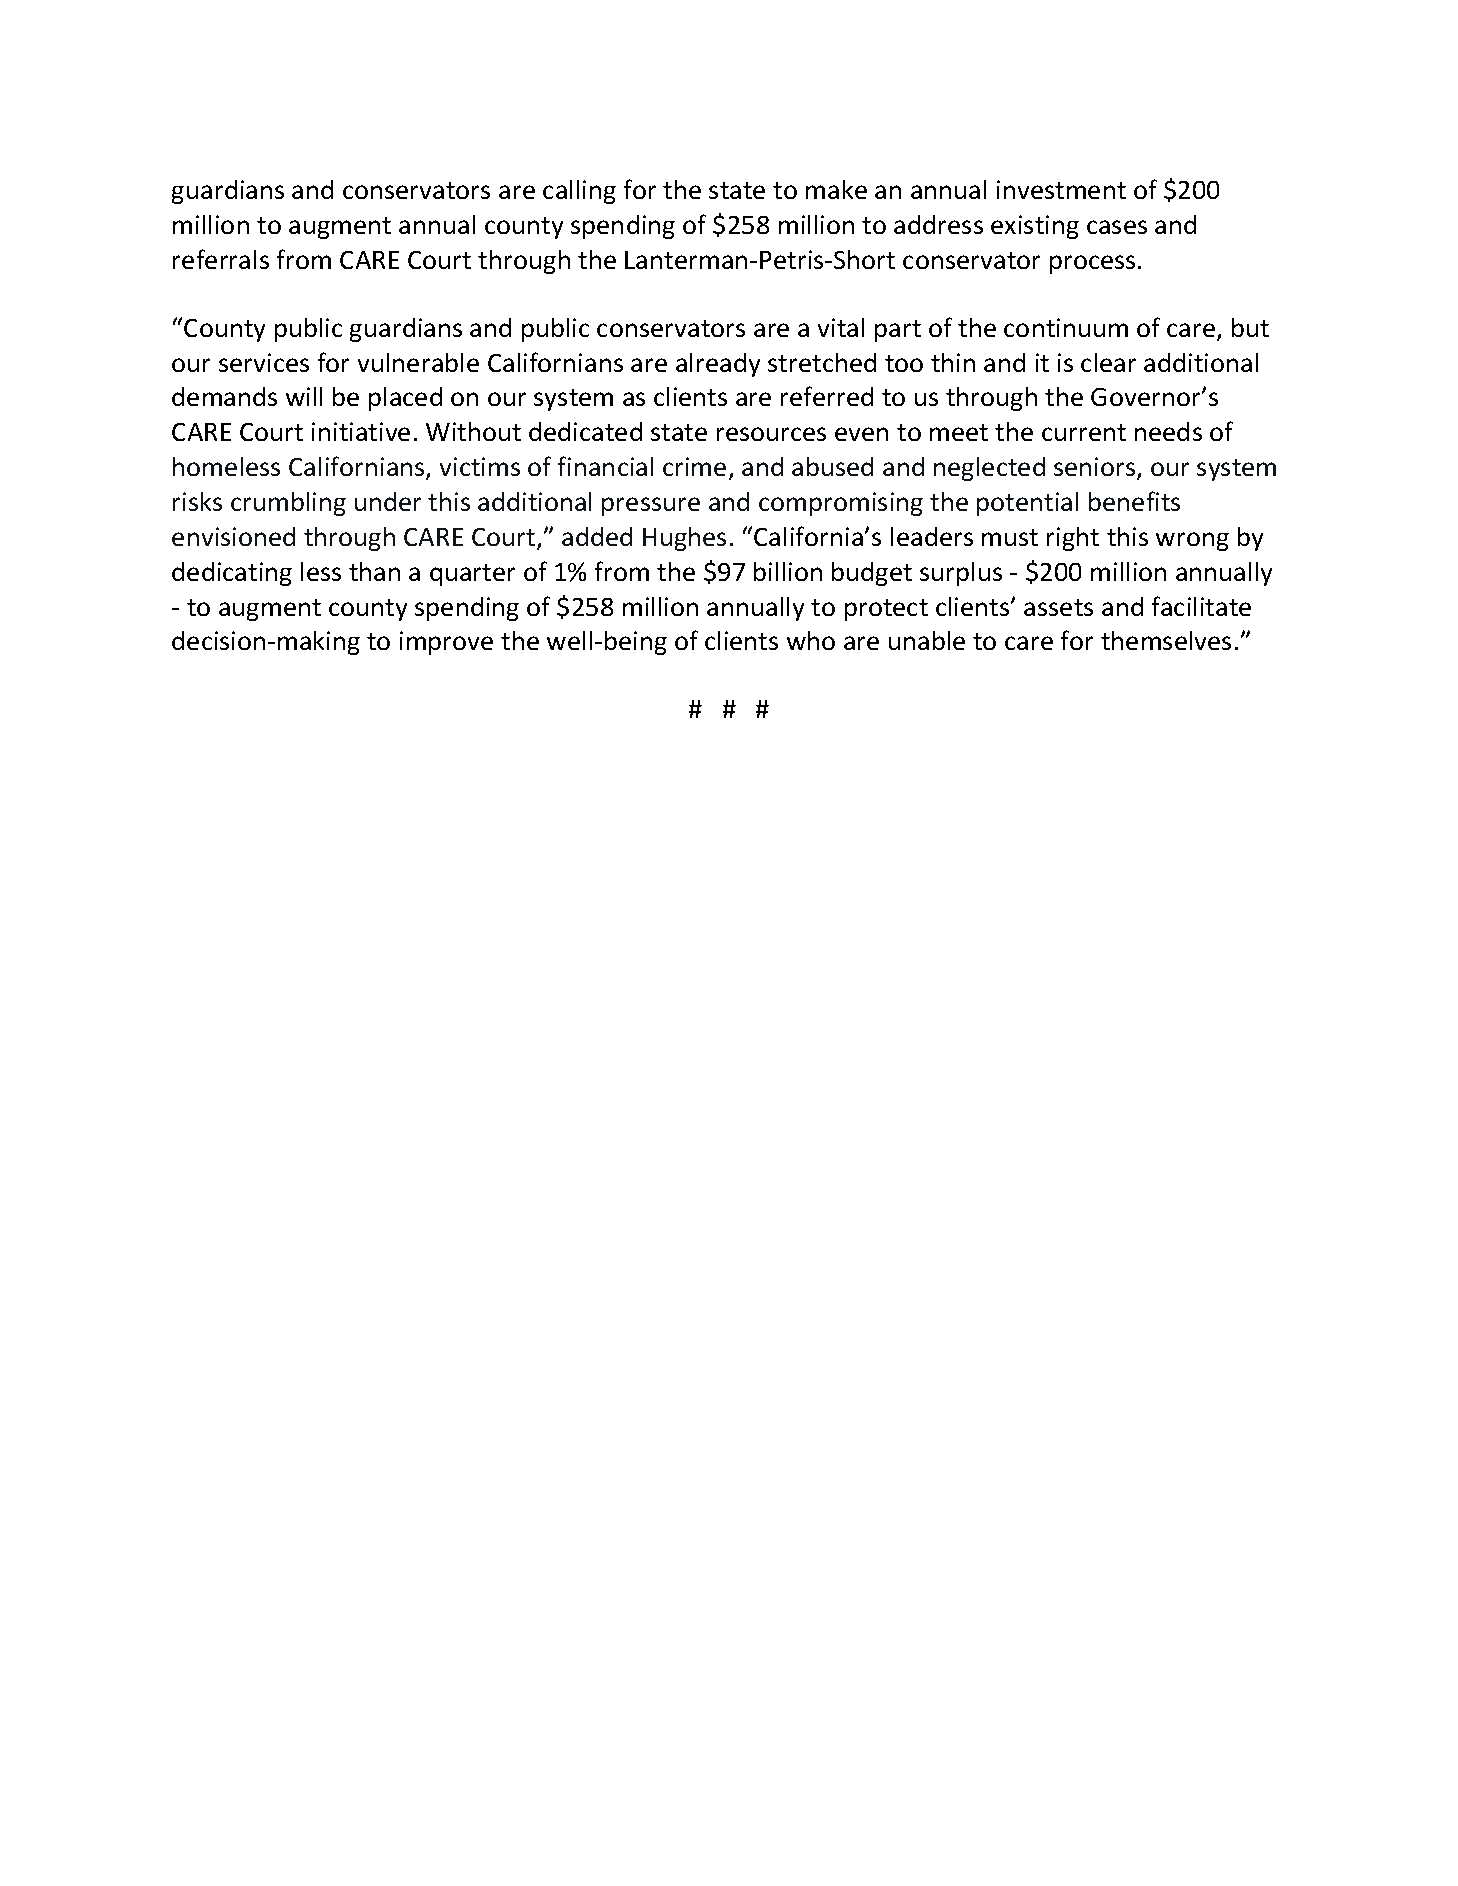  I want to click on needs, so click(1168, 431).
